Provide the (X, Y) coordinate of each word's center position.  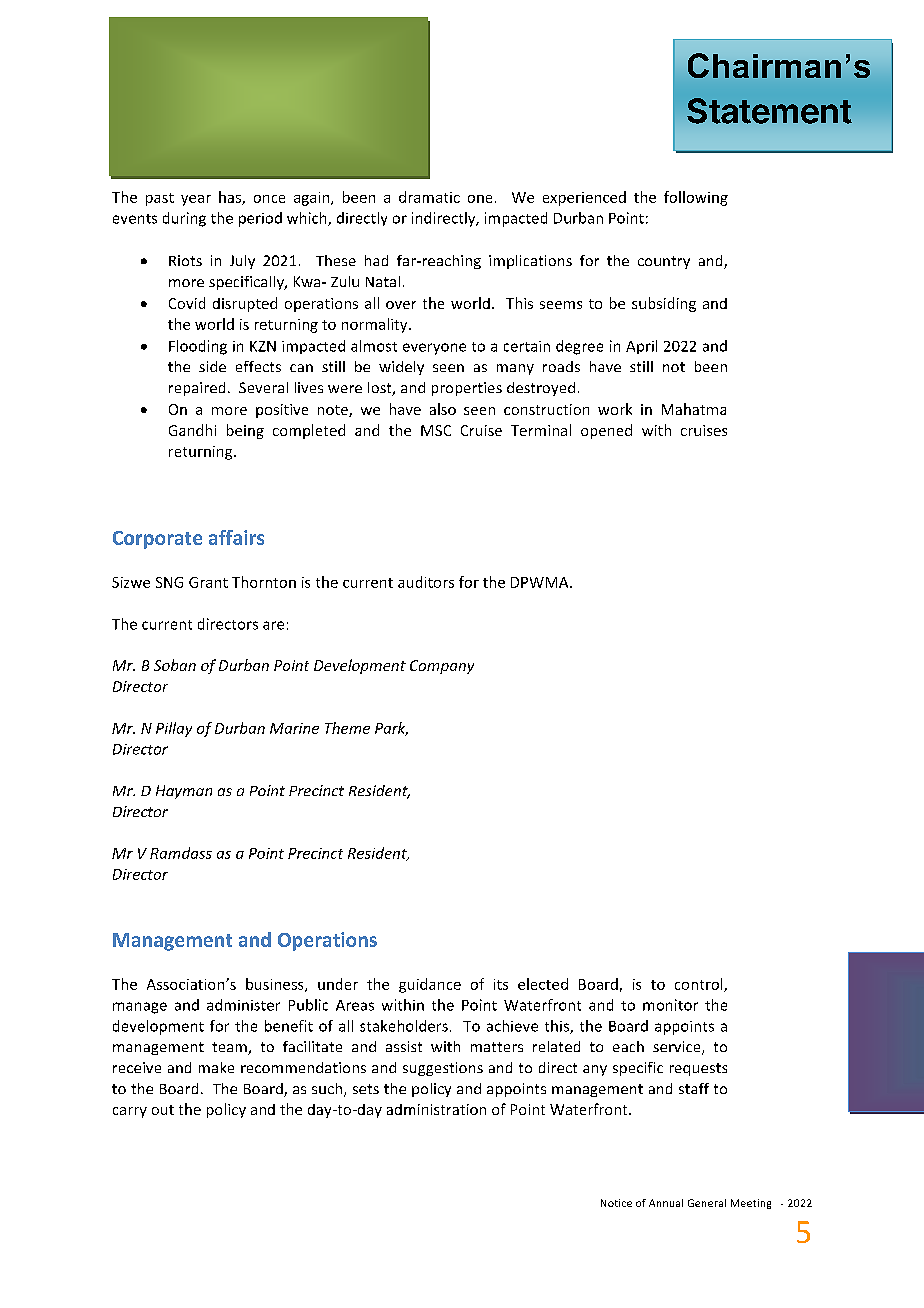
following (696, 198)
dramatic (429, 197)
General (707, 1203)
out (163, 1110)
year (196, 200)
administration (436, 1109)
